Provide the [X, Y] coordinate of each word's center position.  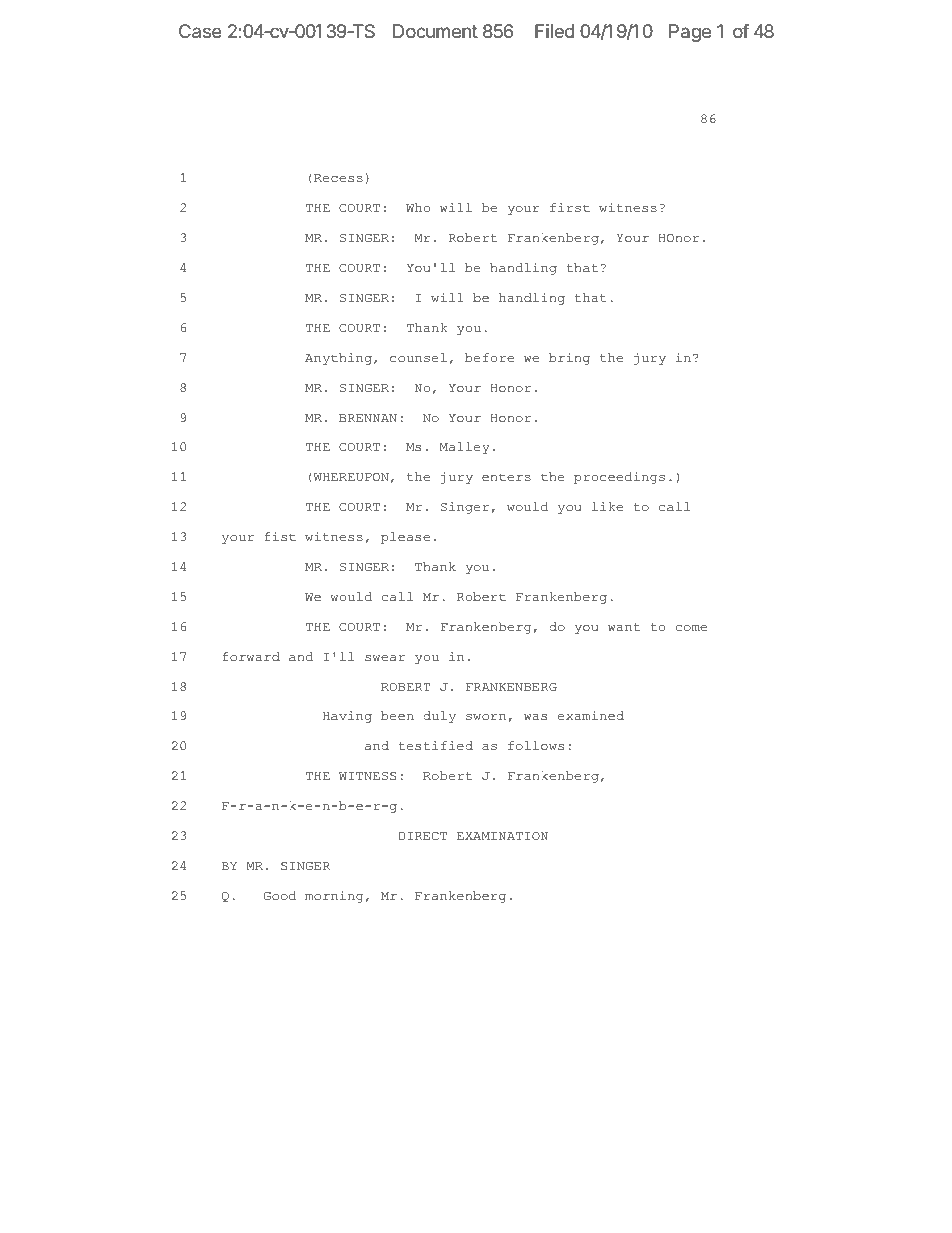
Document [435, 31]
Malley [465, 448]
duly [439, 717]
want [624, 627]
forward [251, 656]
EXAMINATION [502, 836]
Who [418, 207]
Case [200, 31]
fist [280, 536]
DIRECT [423, 836]
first [570, 207]
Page [690, 33]
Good [280, 895]
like [607, 506]
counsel [418, 357]
